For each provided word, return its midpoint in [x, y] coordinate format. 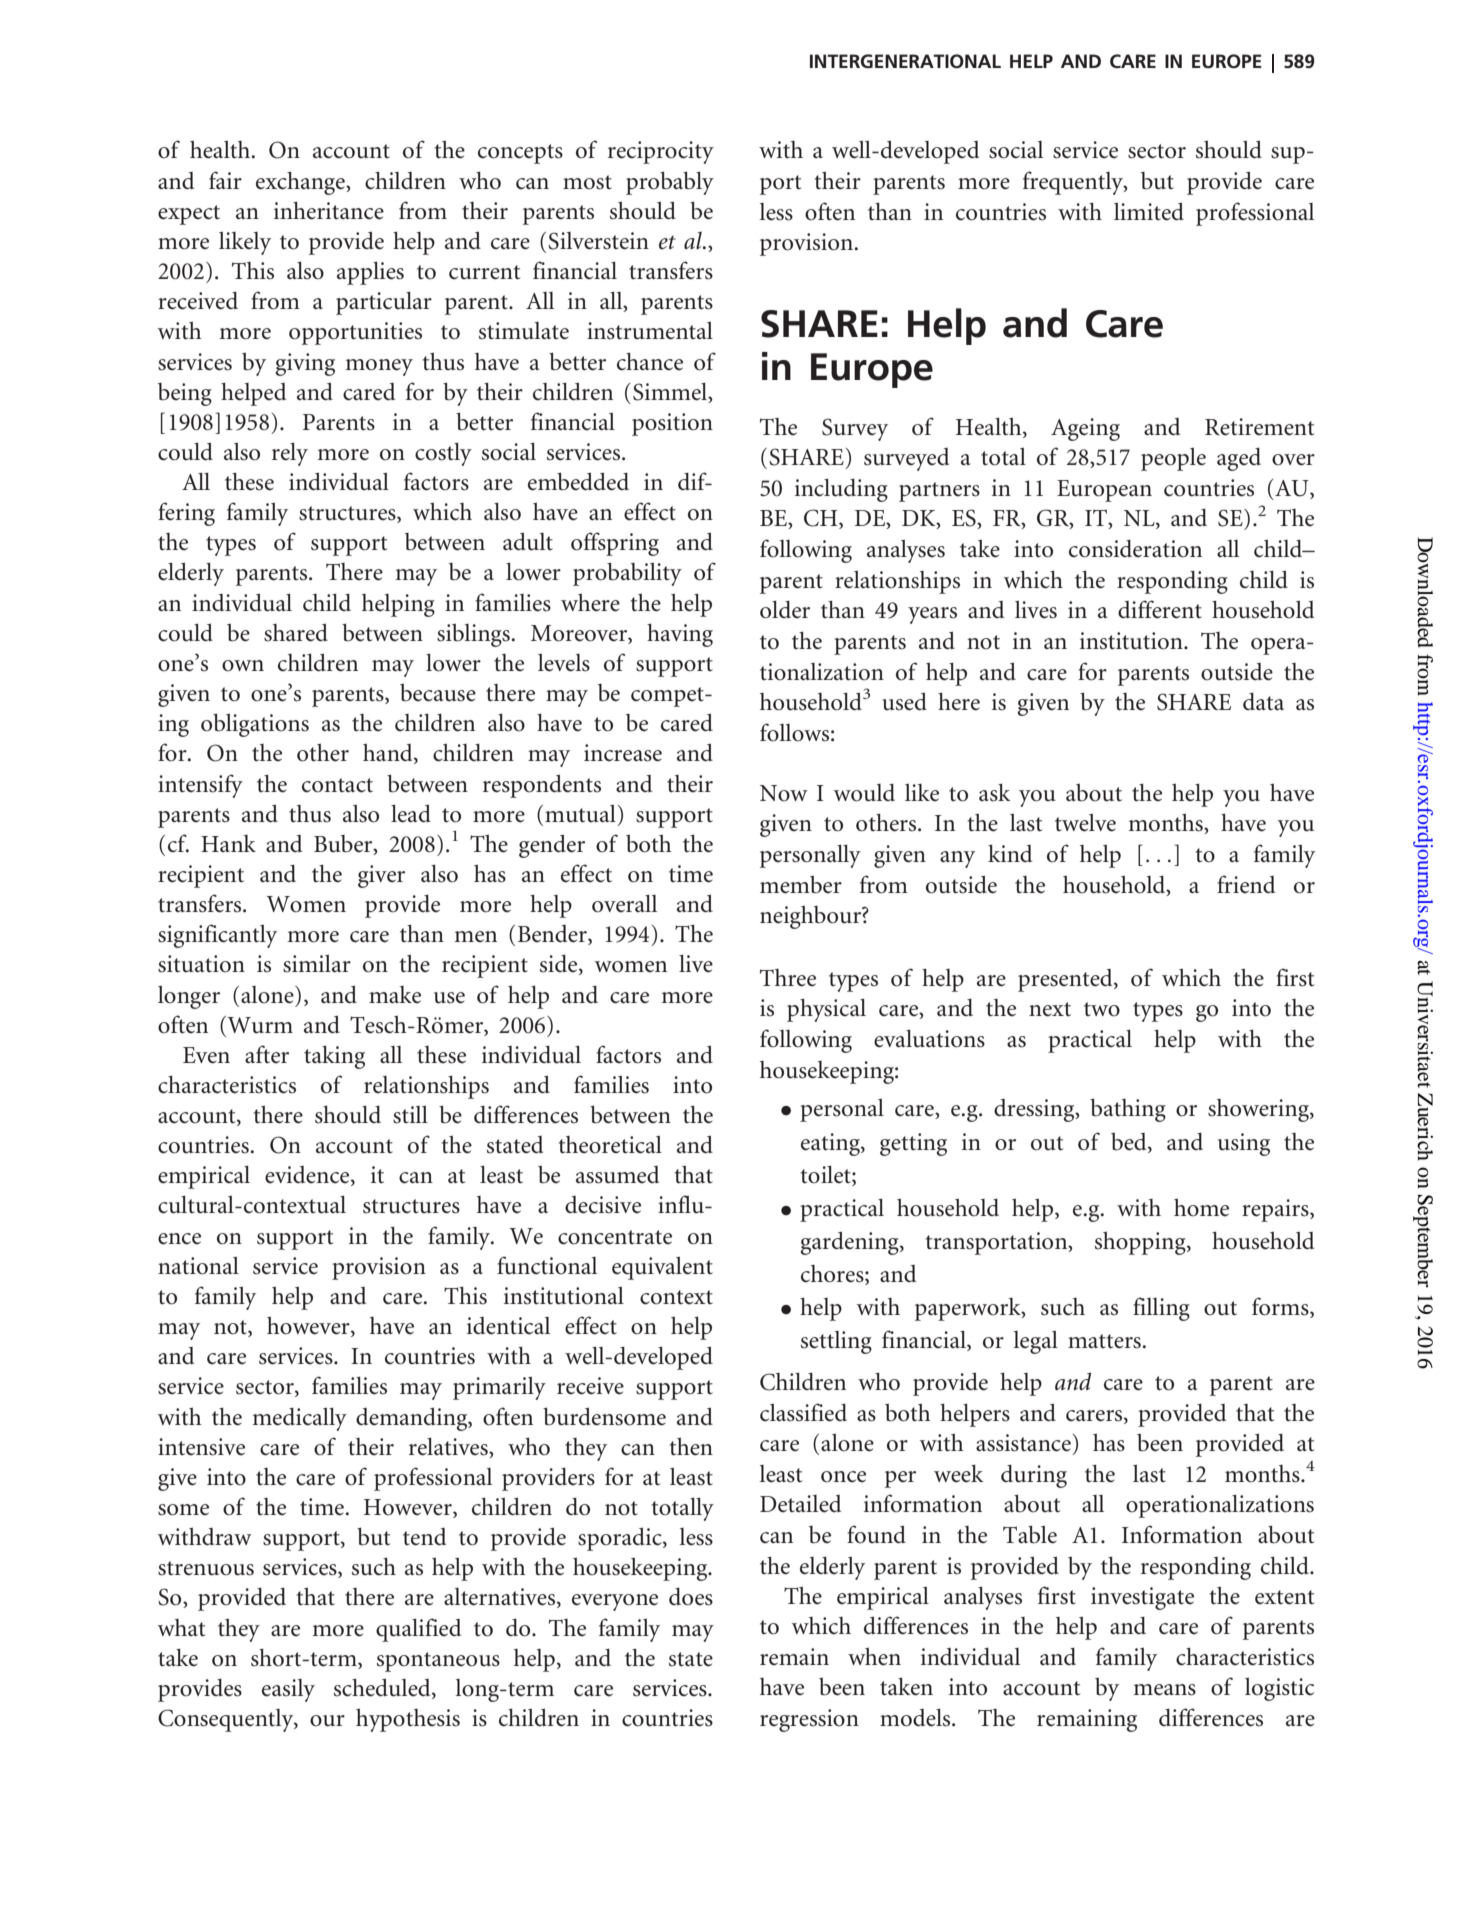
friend [1246, 884]
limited [1149, 211]
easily [288, 1690]
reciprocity [661, 152]
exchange [301, 183]
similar [317, 963]
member [801, 884]
